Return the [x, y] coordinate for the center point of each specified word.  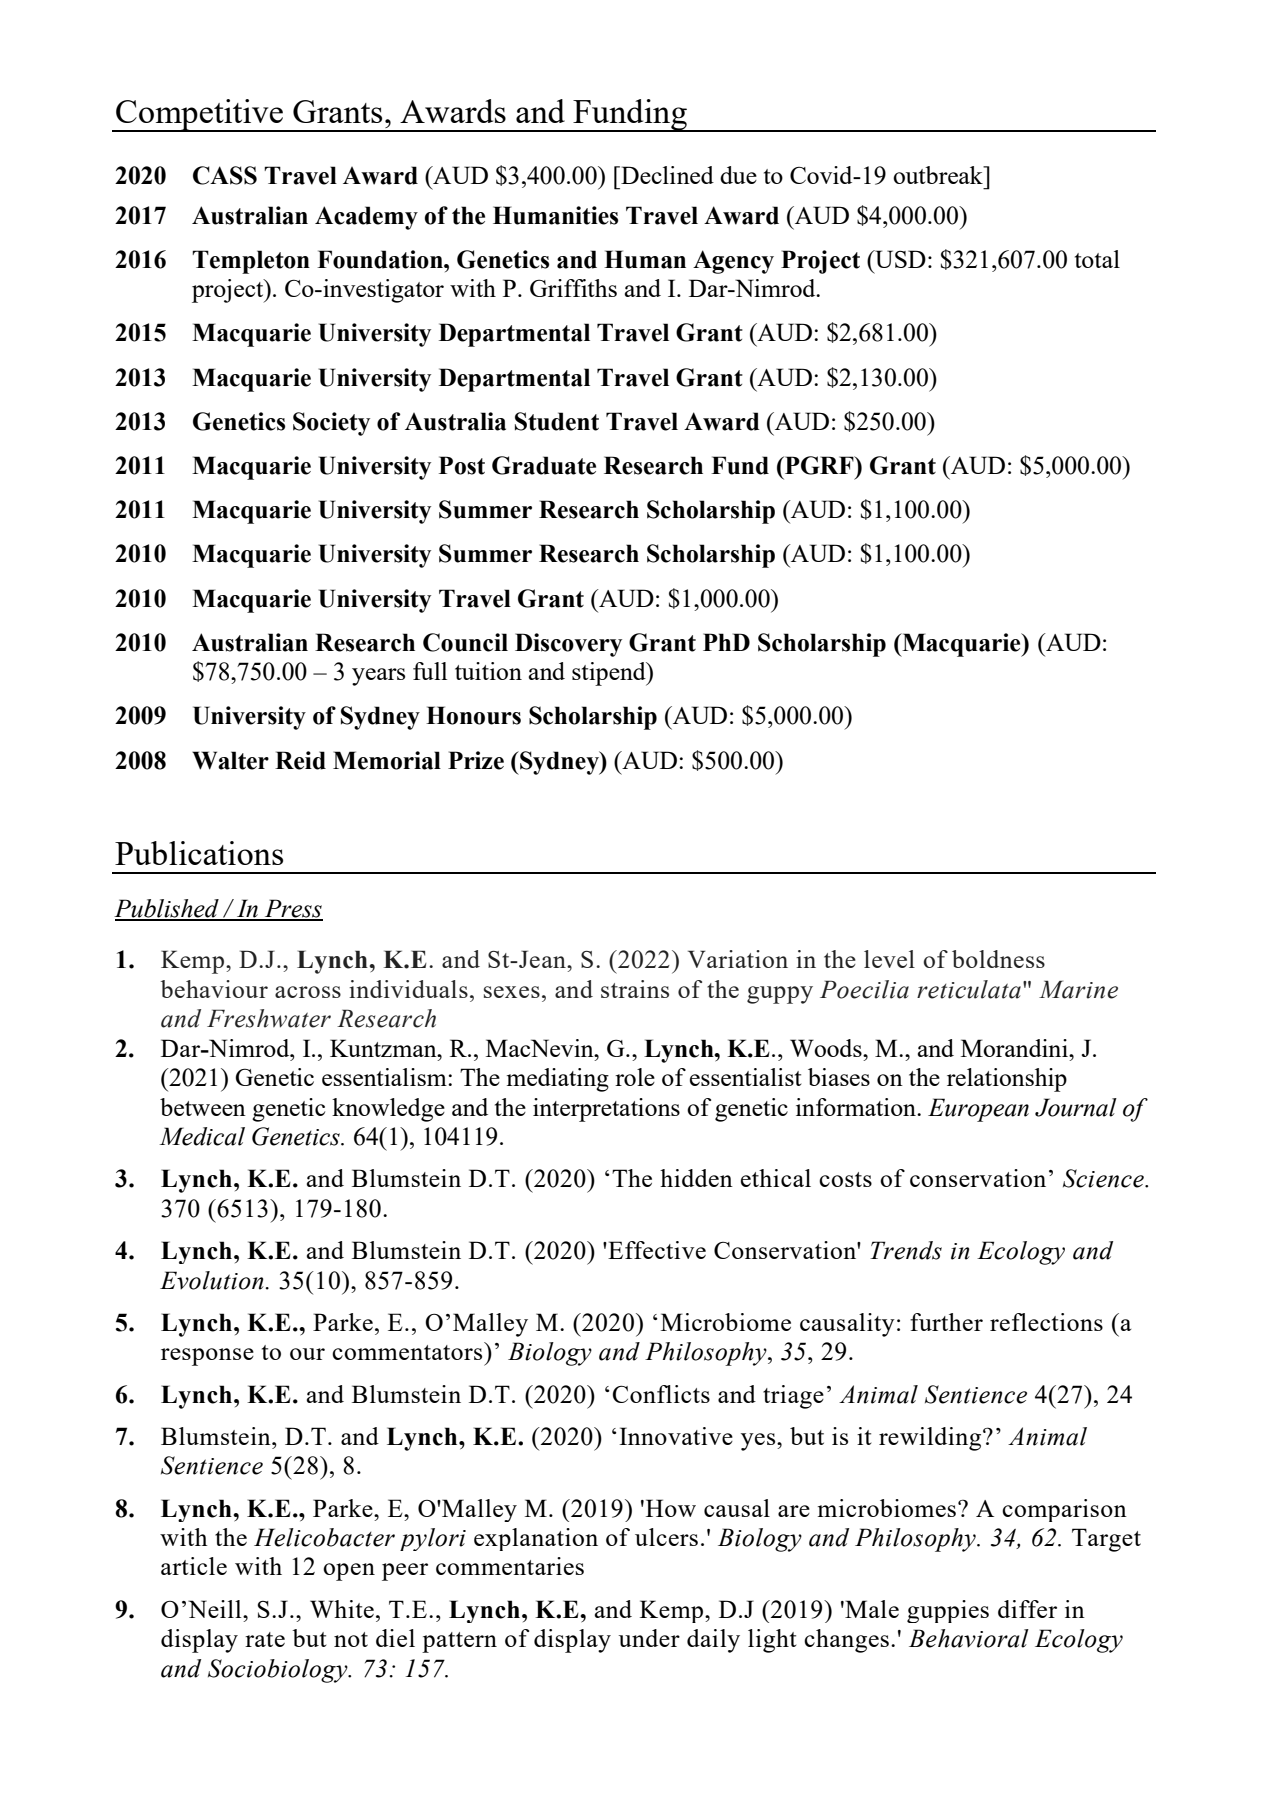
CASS [225, 175]
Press [292, 909]
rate [265, 1639]
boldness [998, 959]
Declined [666, 175]
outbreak [939, 175]
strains [635, 989]
